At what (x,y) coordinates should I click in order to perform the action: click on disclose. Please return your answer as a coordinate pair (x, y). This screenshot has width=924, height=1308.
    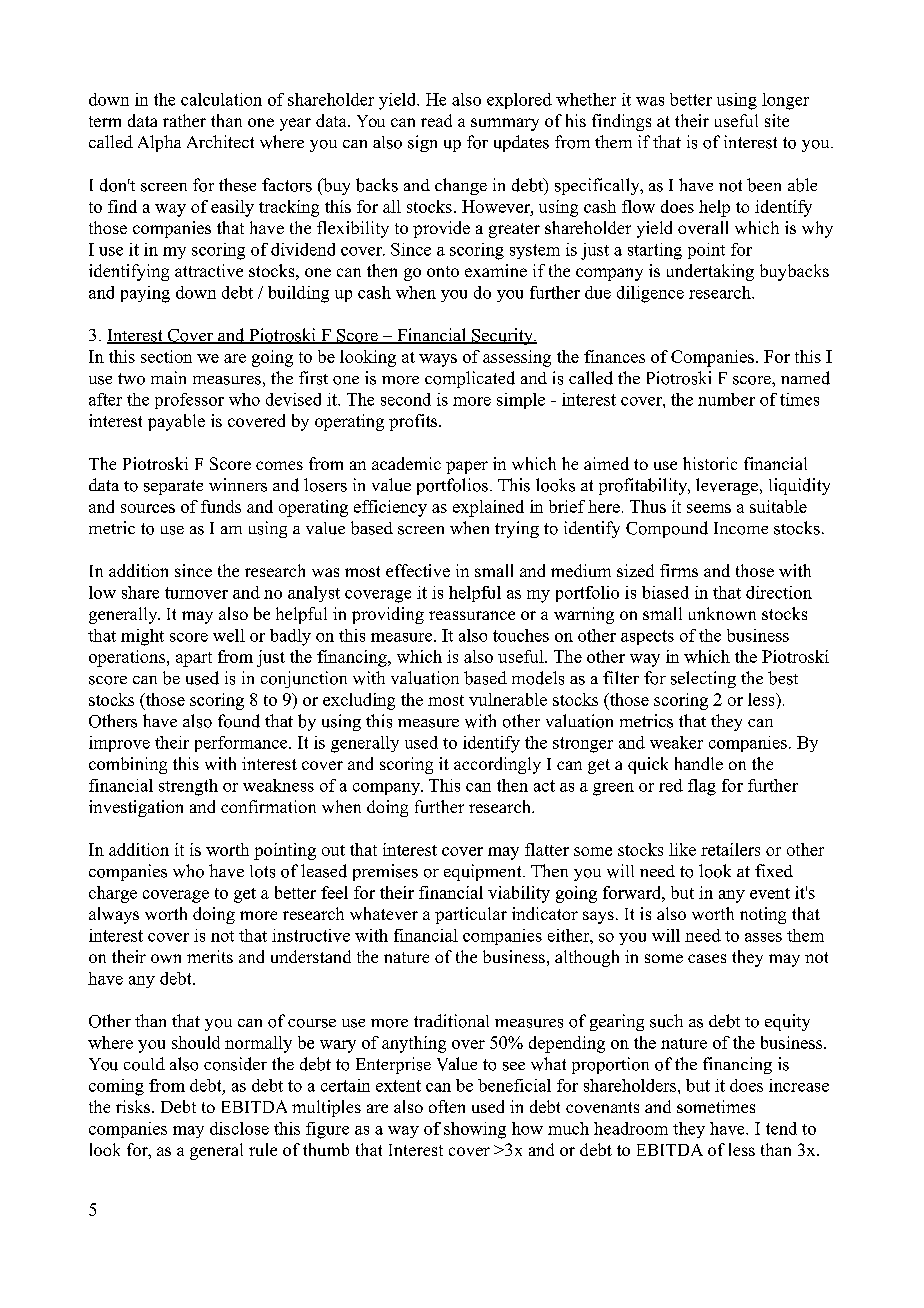
    Looking at the image, I should click on (239, 1128).
